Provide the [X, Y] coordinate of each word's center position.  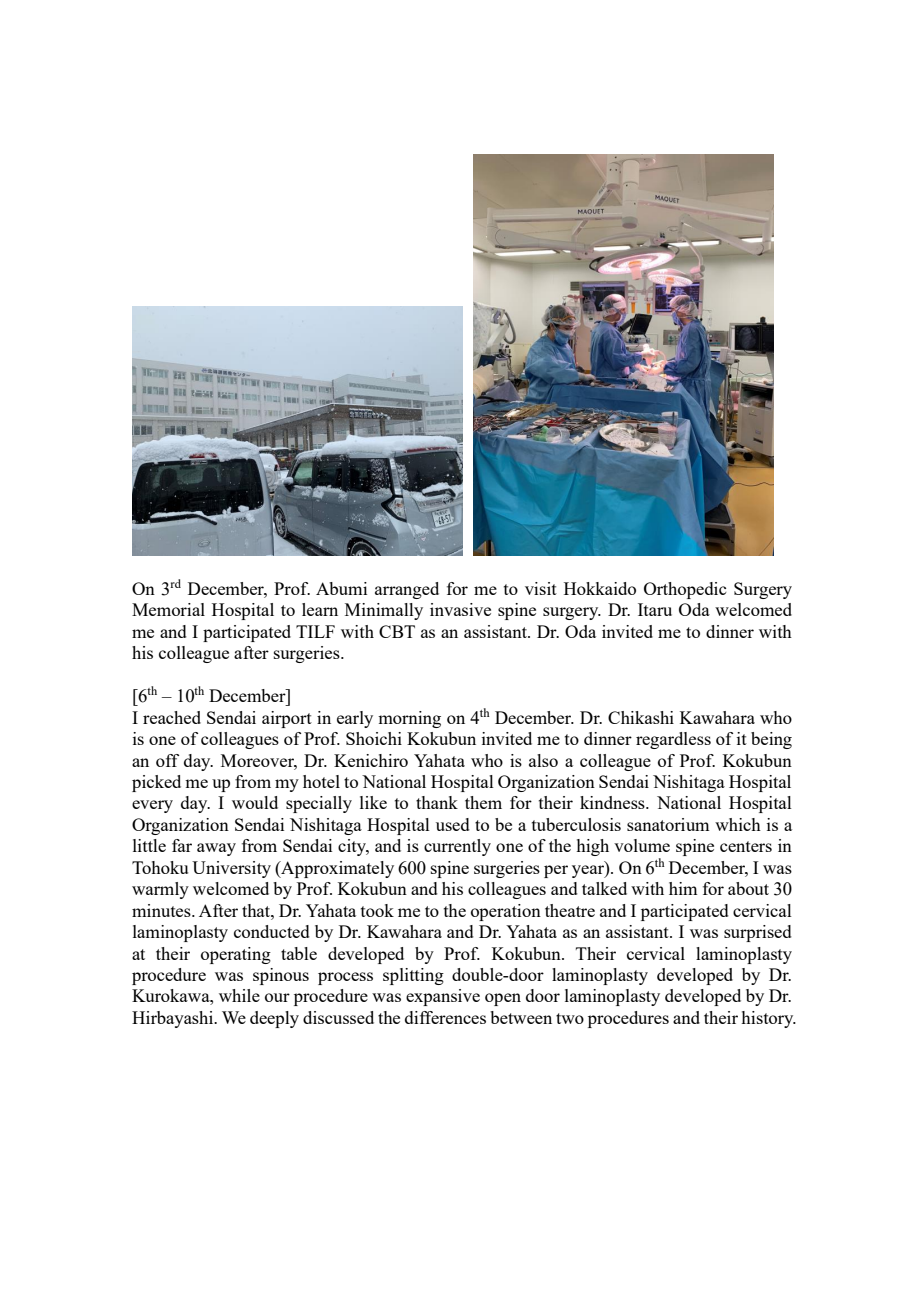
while [239, 995]
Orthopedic [685, 590]
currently [457, 847]
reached [172, 717]
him [683, 888]
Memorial [168, 609]
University [231, 869]
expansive [443, 997]
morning [409, 719]
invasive [460, 609]
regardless [673, 740]
